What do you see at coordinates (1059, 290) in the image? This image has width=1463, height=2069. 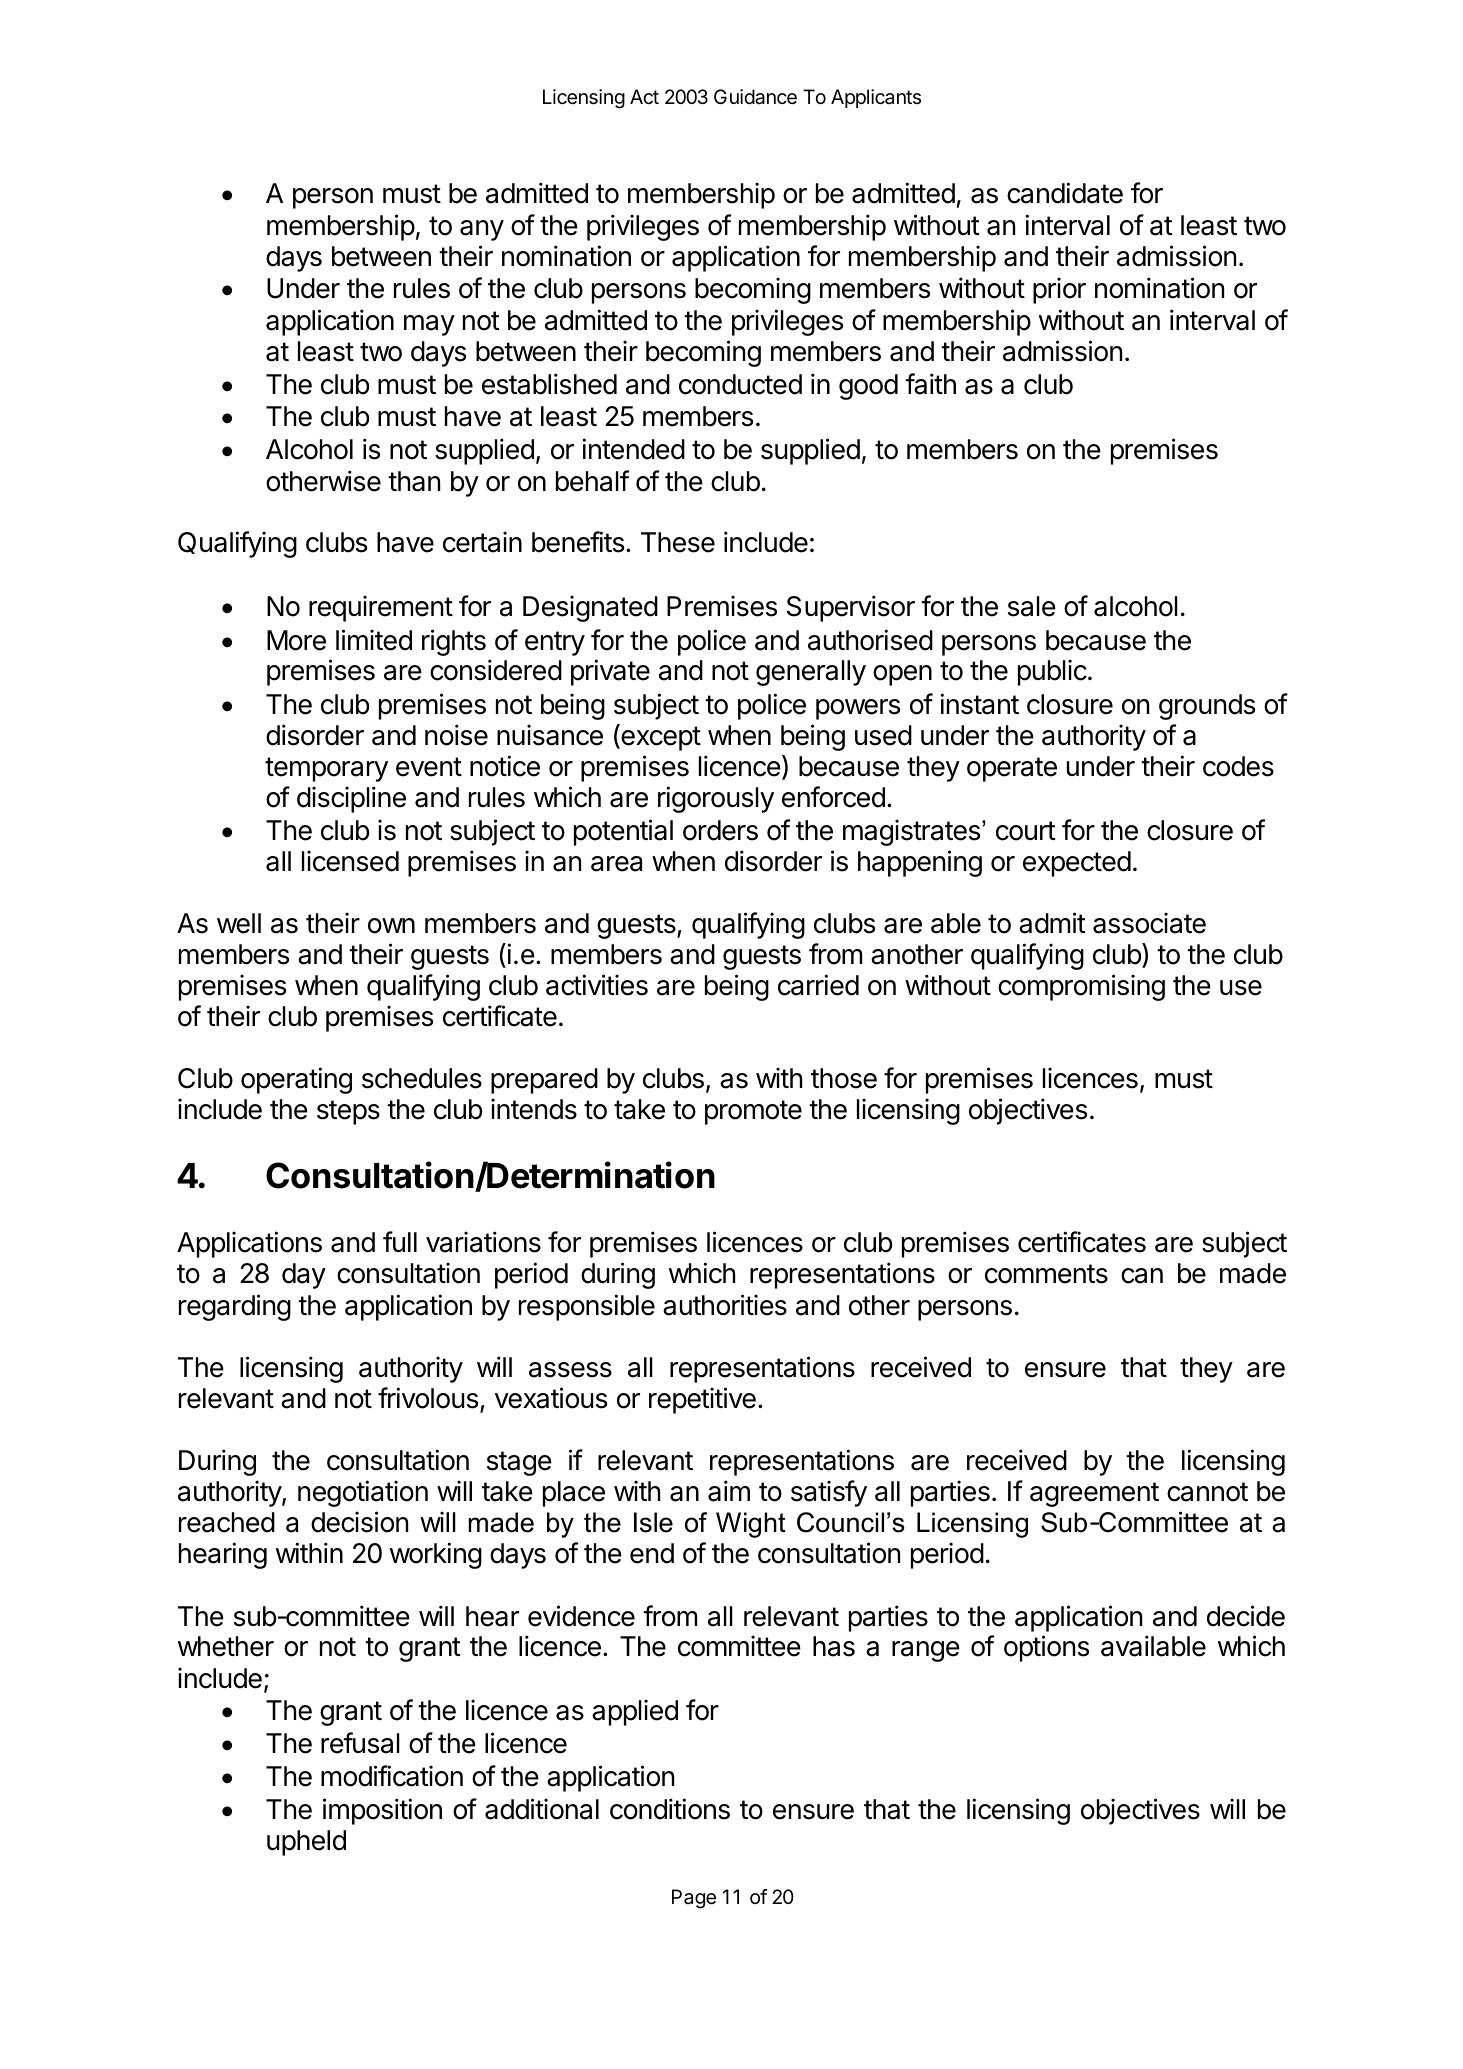 I see `prior` at bounding box center [1059, 290].
